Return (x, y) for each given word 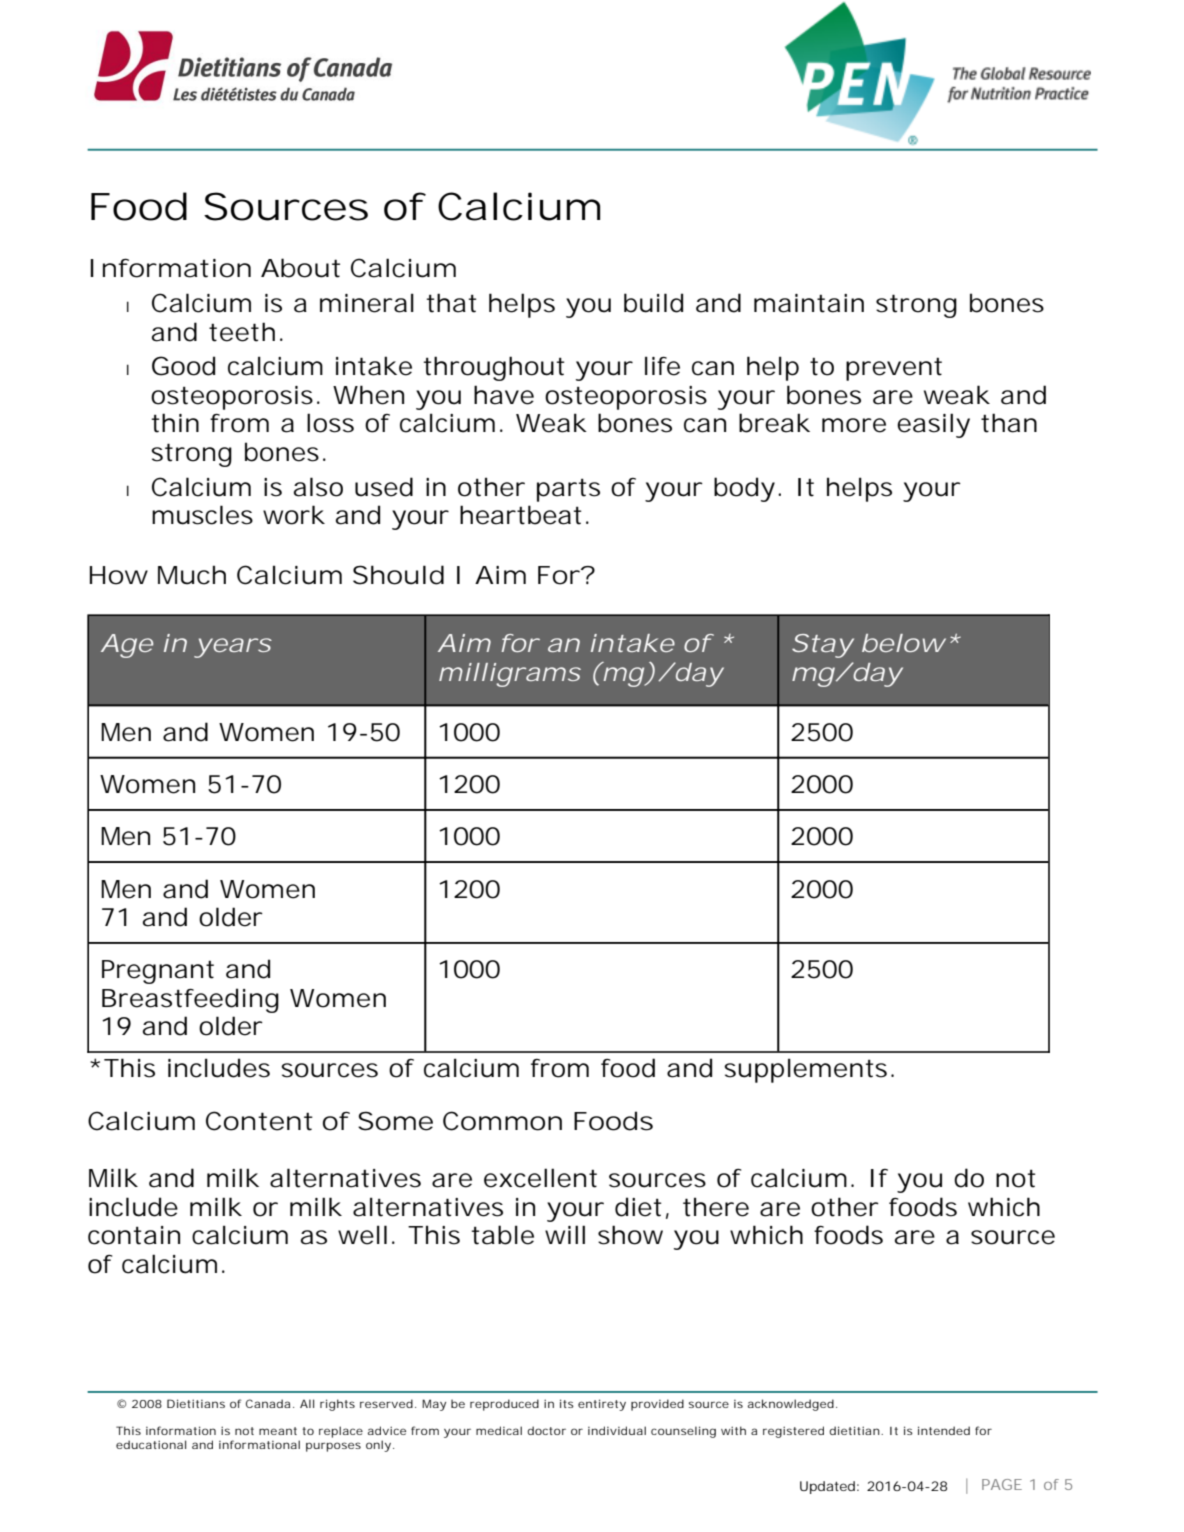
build (653, 303)
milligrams (510, 675)
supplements (805, 1070)
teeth (242, 332)
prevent (894, 369)
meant (278, 1431)
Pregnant (158, 972)
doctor (546, 1430)
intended (944, 1430)
